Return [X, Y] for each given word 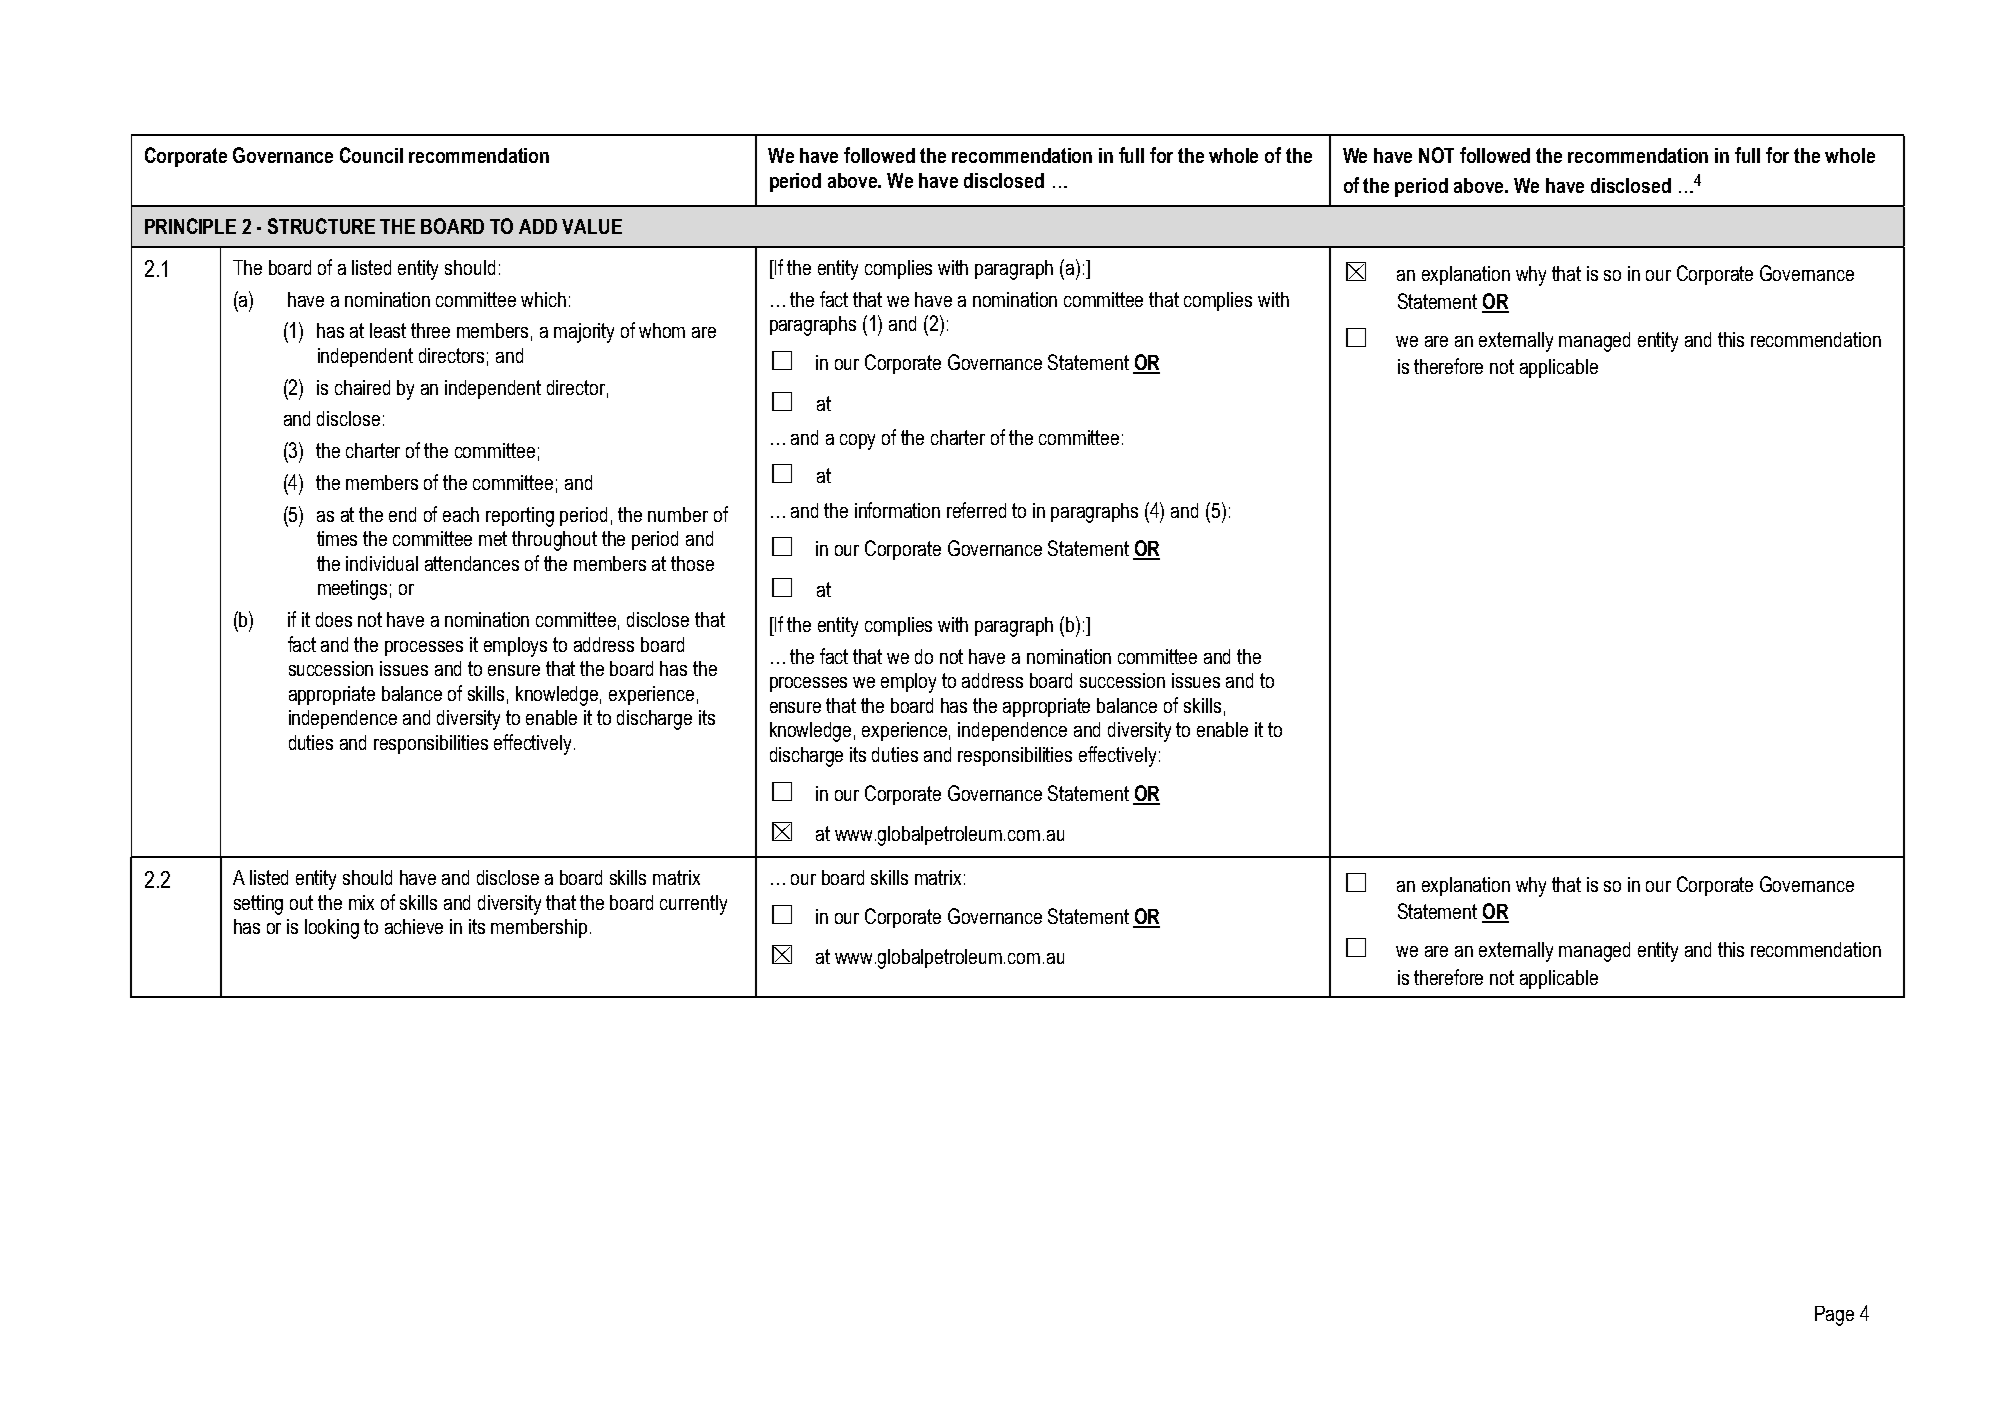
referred [976, 510]
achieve [414, 926]
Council [371, 155]
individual [382, 563]
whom [662, 330]
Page [1834, 1316]
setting [258, 905]
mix [361, 902]
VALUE [592, 226]
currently [693, 905]
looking [332, 929]
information [897, 510]
